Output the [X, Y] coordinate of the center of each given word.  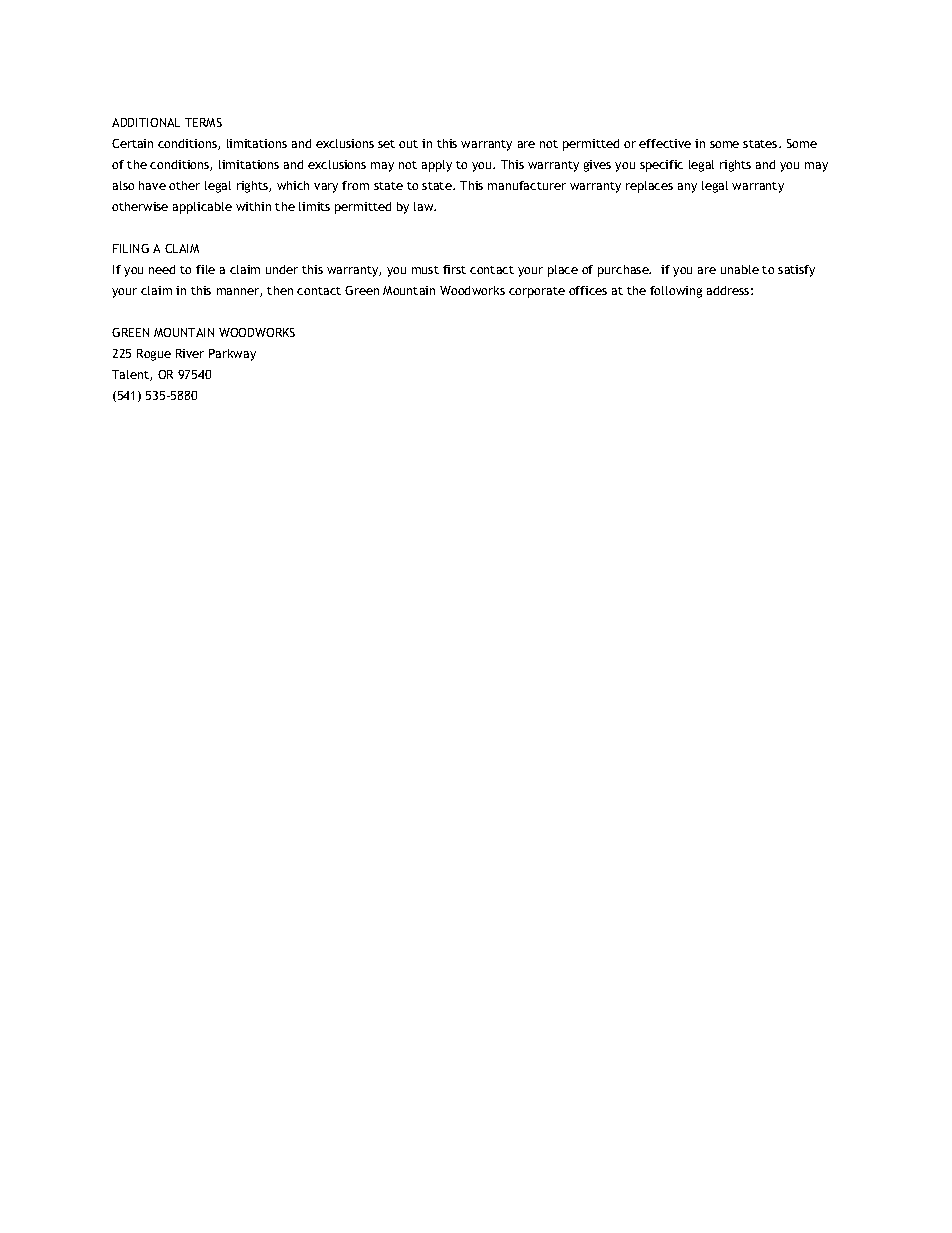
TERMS [203, 122]
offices [588, 290]
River [190, 353]
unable [740, 269]
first [454, 269]
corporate [537, 292]
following [676, 292]
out [408, 144]
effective [665, 143]
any [687, 188]
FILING [131, 248]
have [152, 185]
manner [239, 292]
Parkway [232, 355]
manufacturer [527, 185]
